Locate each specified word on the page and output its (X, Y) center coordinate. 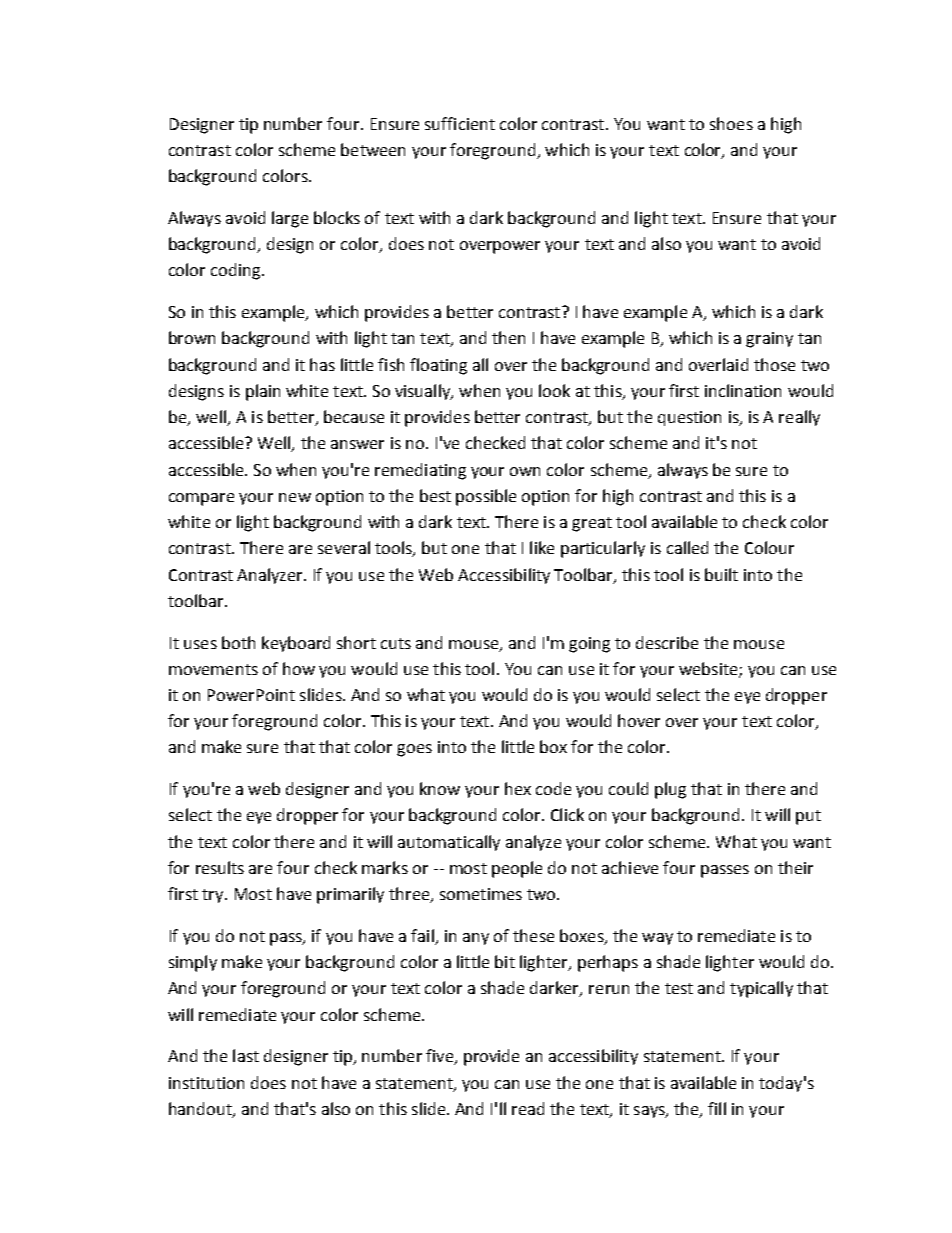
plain (263, 392)
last (246, 1055)
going (589, 645)
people (517, 869)
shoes (731, 123)
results (220, 867)
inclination (743, 390)
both (238, 642)
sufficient (460, 123)
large (290, 219)
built (721, 574)
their (795, 867)
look (554, 390)
